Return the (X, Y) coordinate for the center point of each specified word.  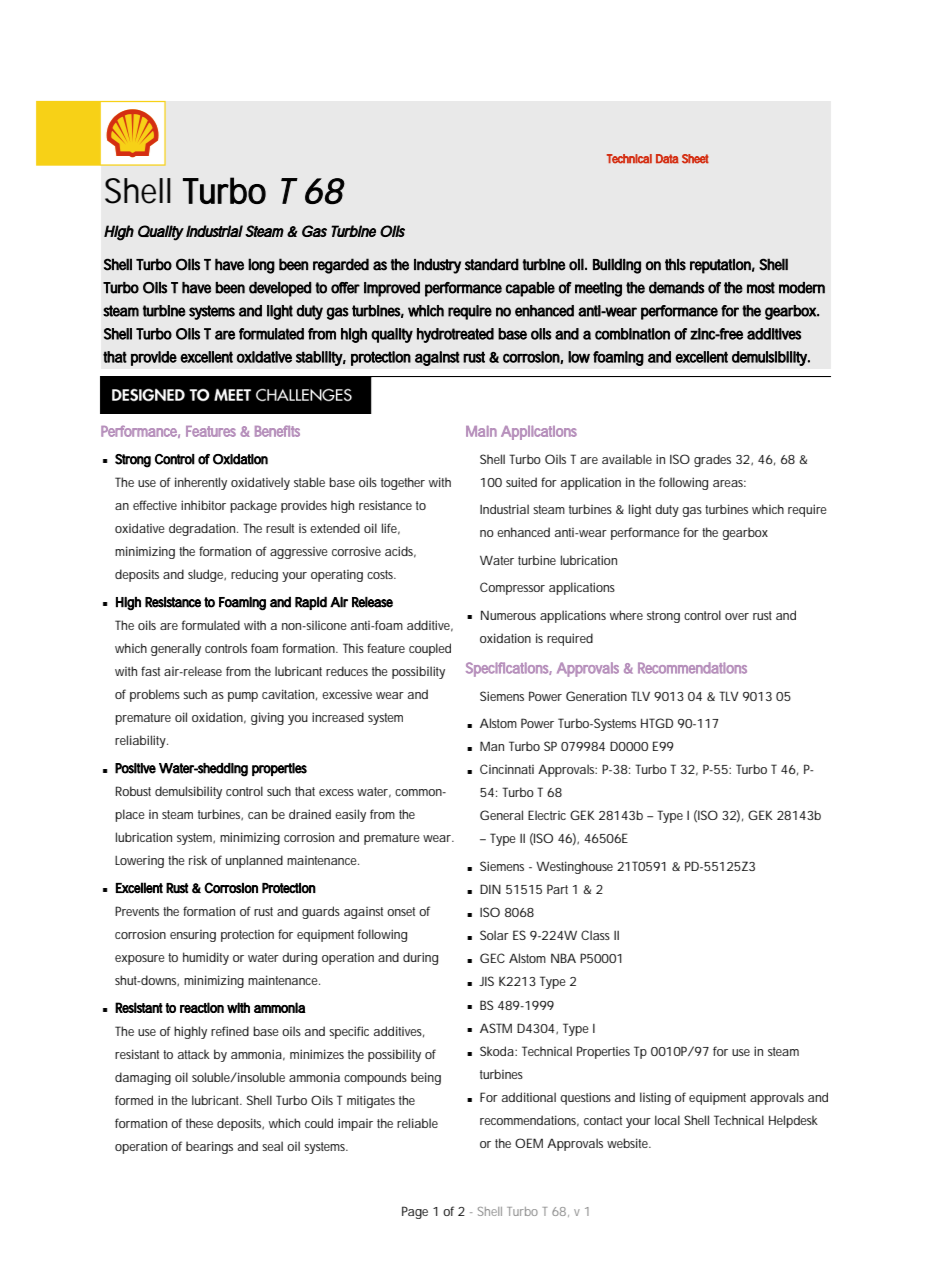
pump (243, 697)
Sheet (695, 159)
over (737, 616)
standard (492, 264)
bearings (209, 1147)
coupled (430, 649)
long (261, 266)
